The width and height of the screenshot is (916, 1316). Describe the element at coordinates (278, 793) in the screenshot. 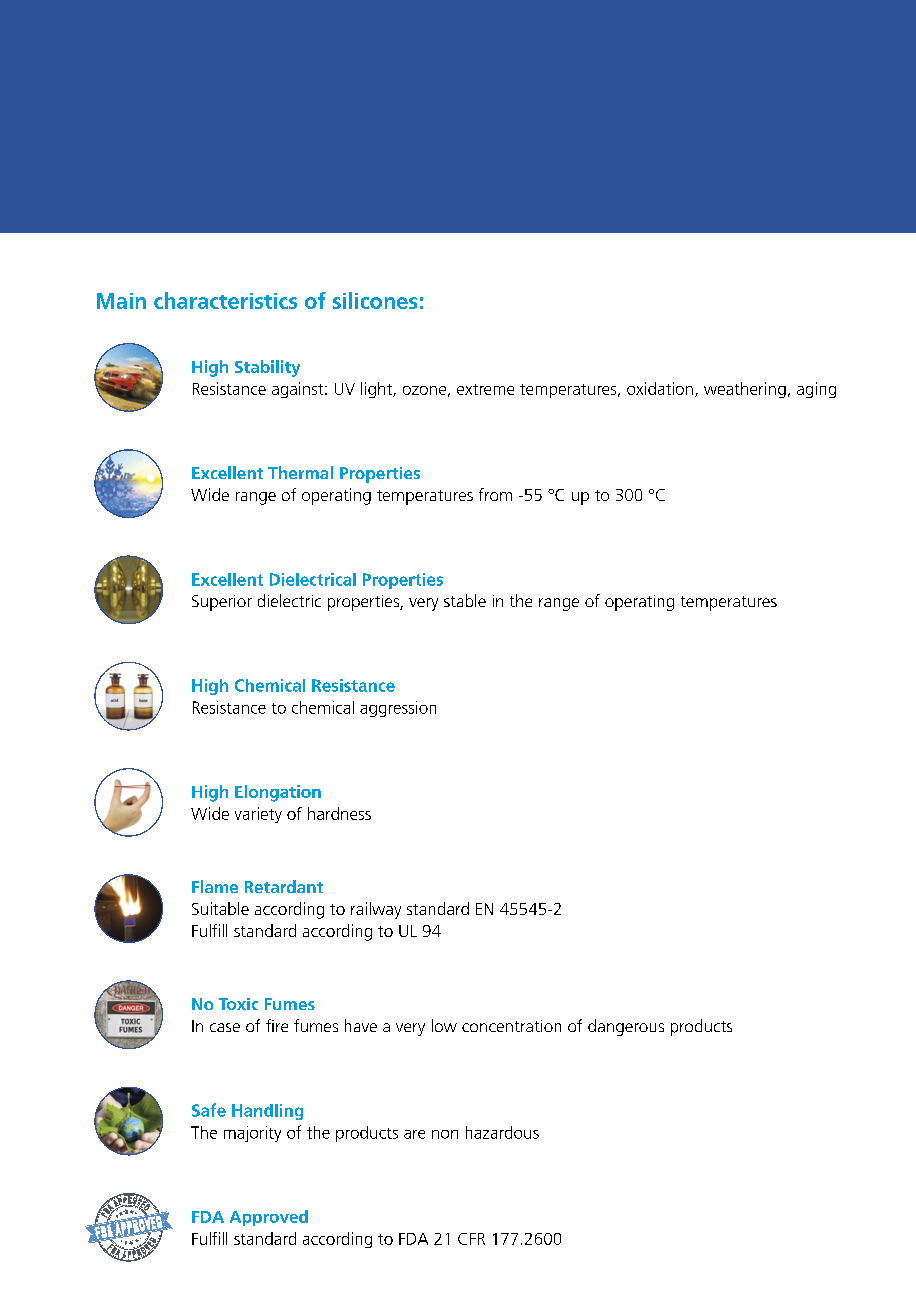

I see `Elongation` at that location.
